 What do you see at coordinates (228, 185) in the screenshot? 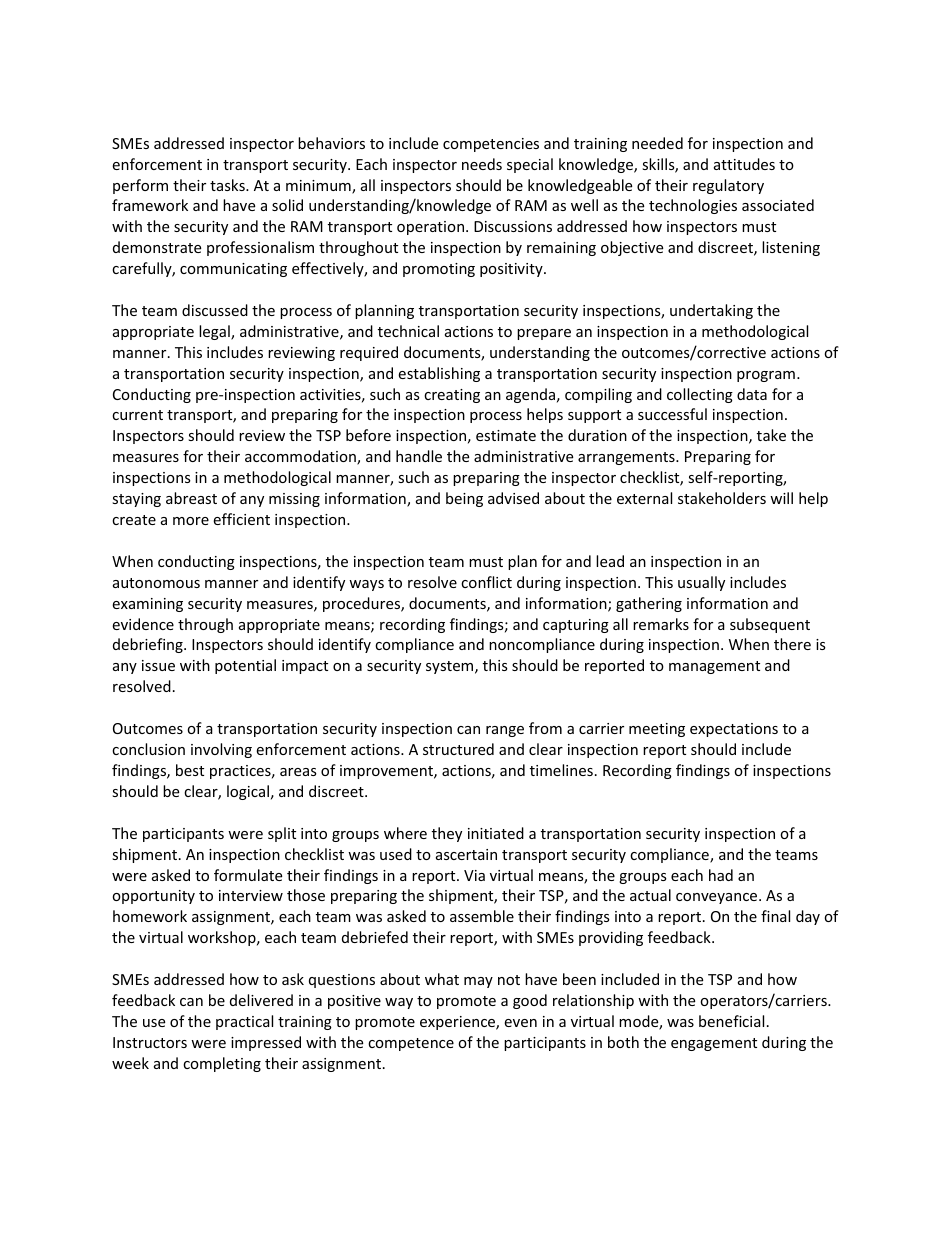
I see `tasks` at bounding box center [228, 185].
